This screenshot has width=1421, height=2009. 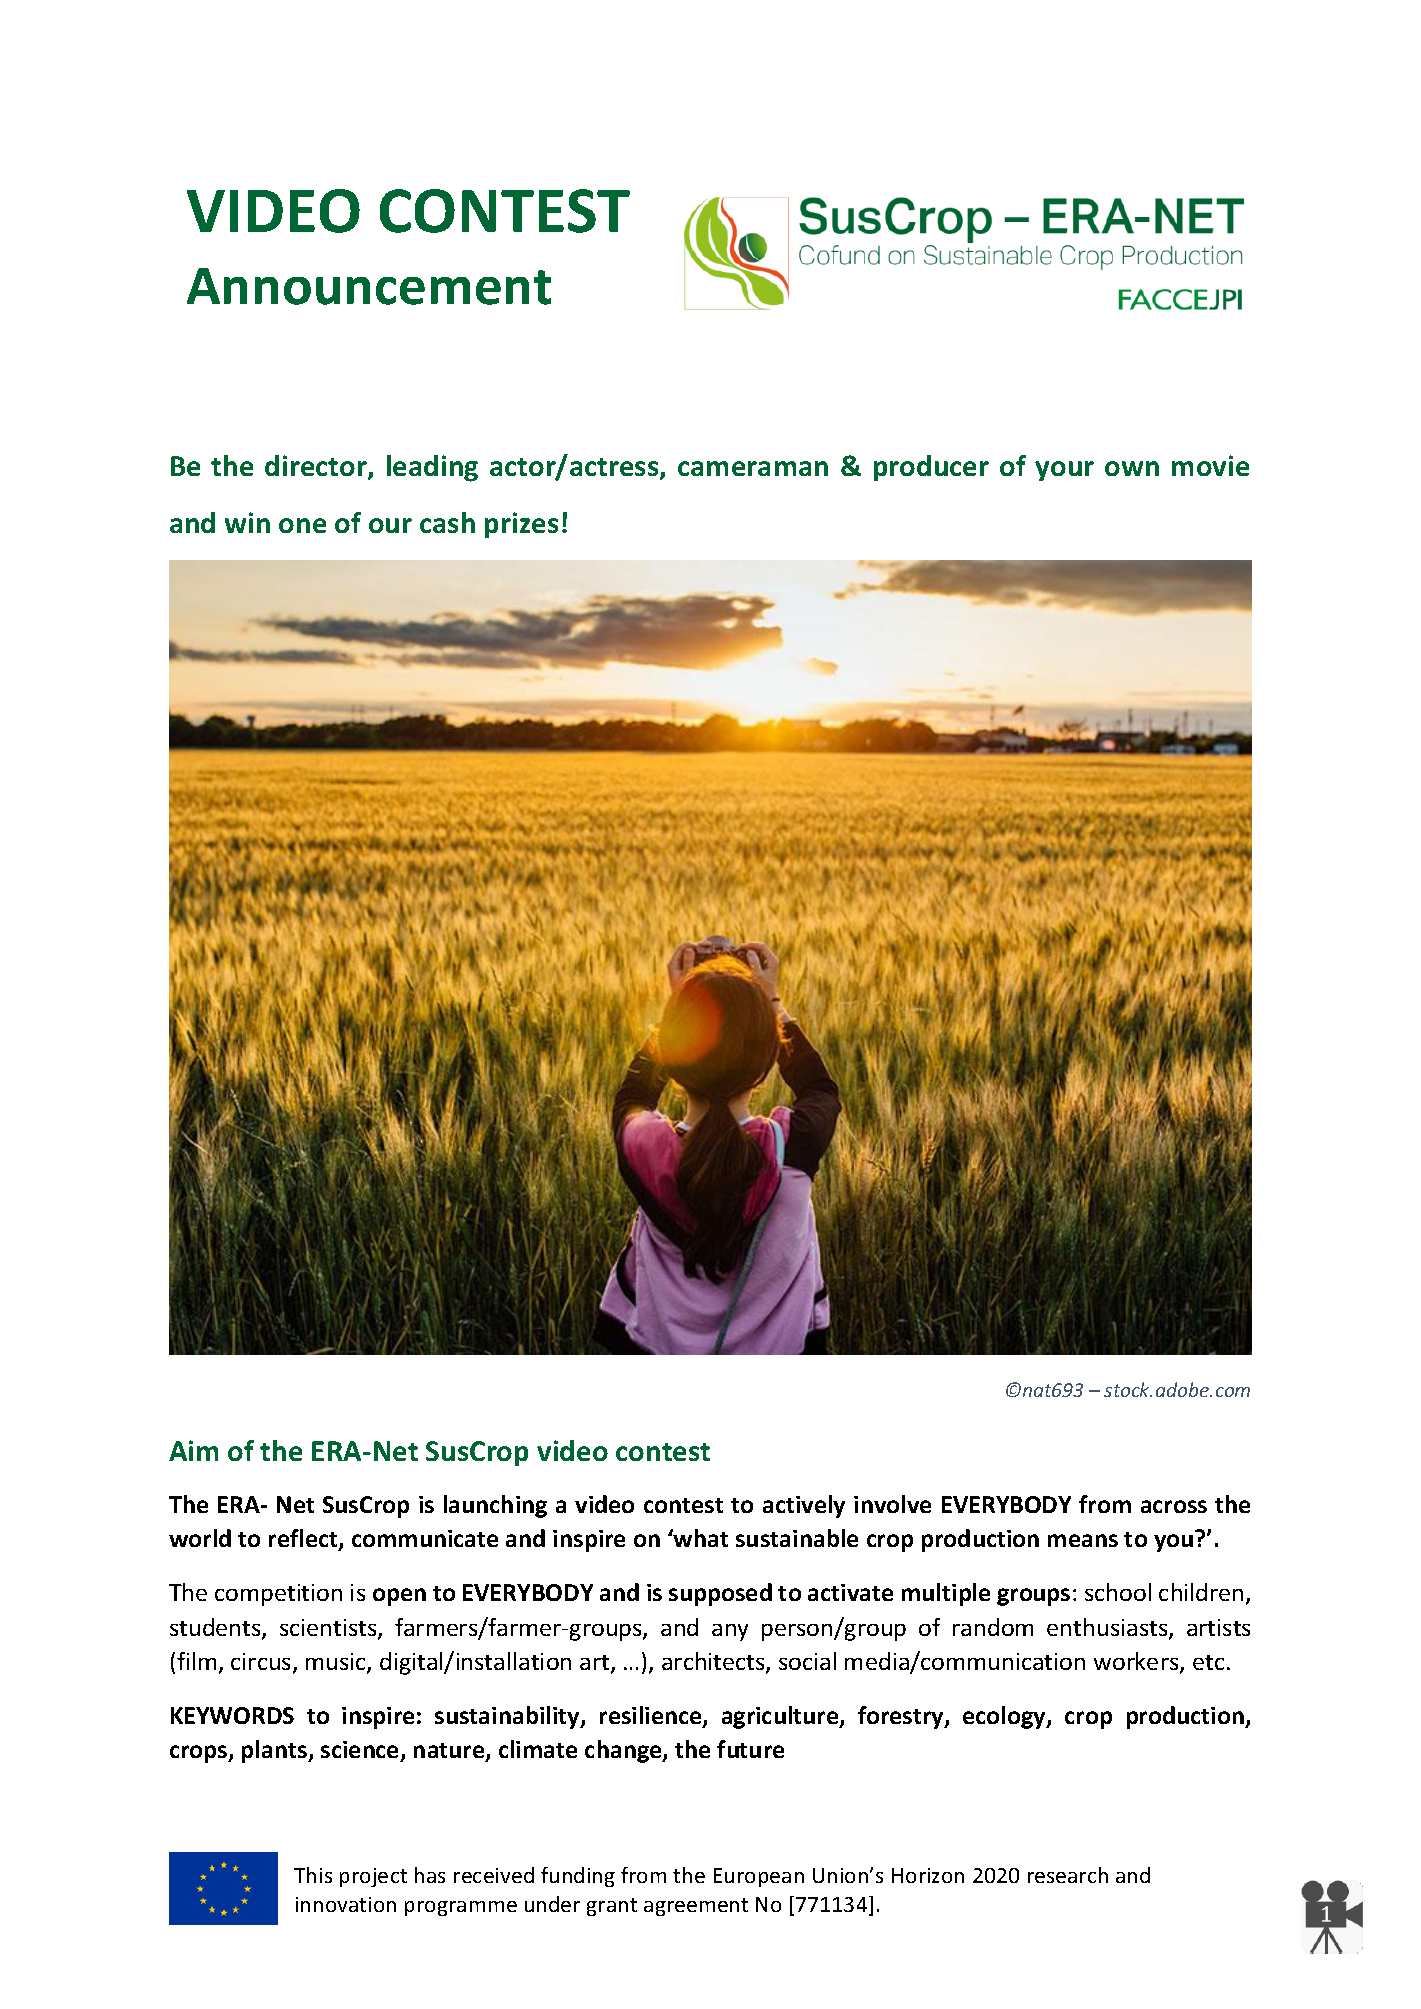 I want to click on prizes, so click(x=521, y=525).
